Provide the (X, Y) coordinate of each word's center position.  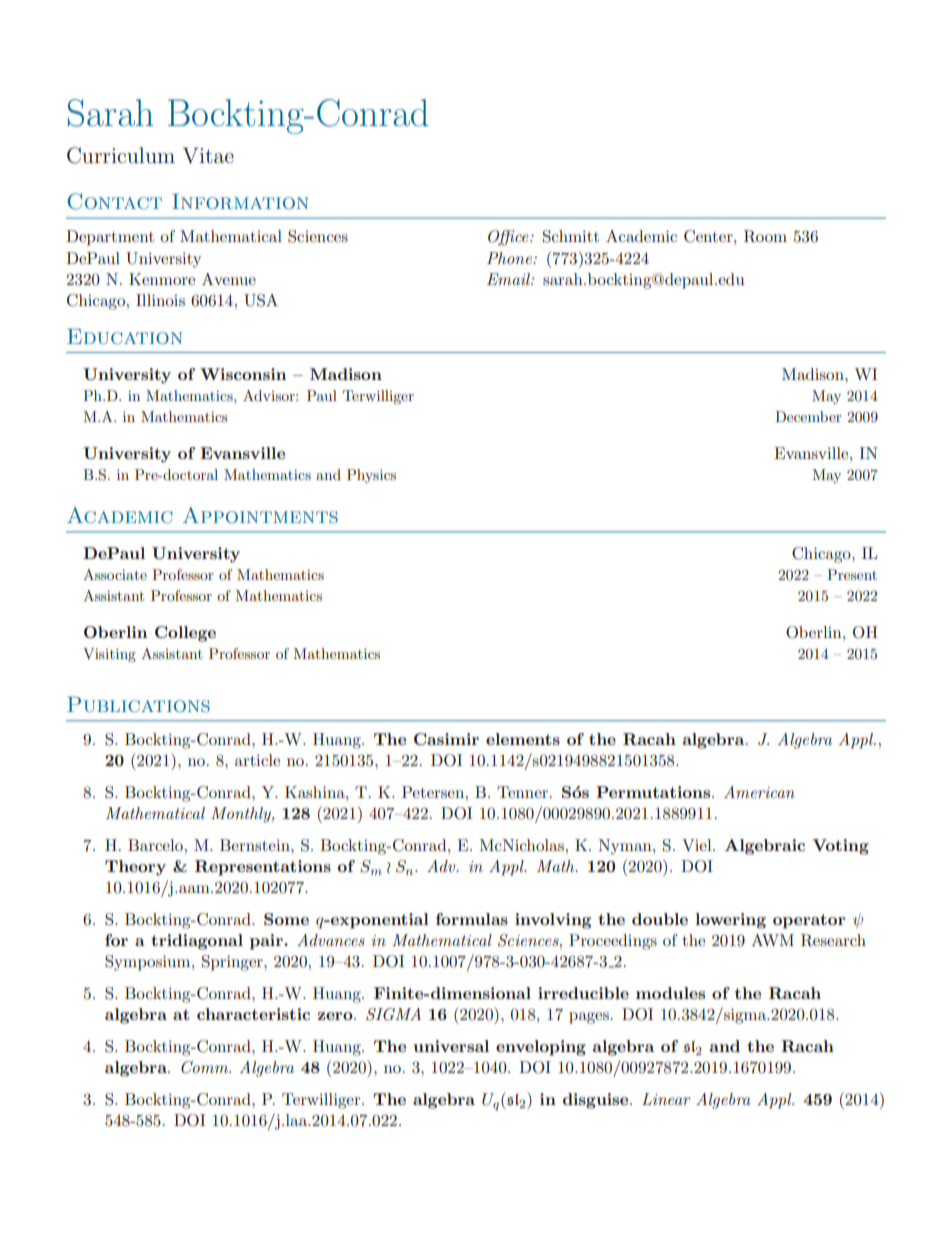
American (759, 792)
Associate (115, 574)
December (808, 416)
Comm (206, 1067)
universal (451, 1046)
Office (509, 238)
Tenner (524, 792)
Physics (371, 476)
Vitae (208, 155)
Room (765, 236)
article (257, 760)
